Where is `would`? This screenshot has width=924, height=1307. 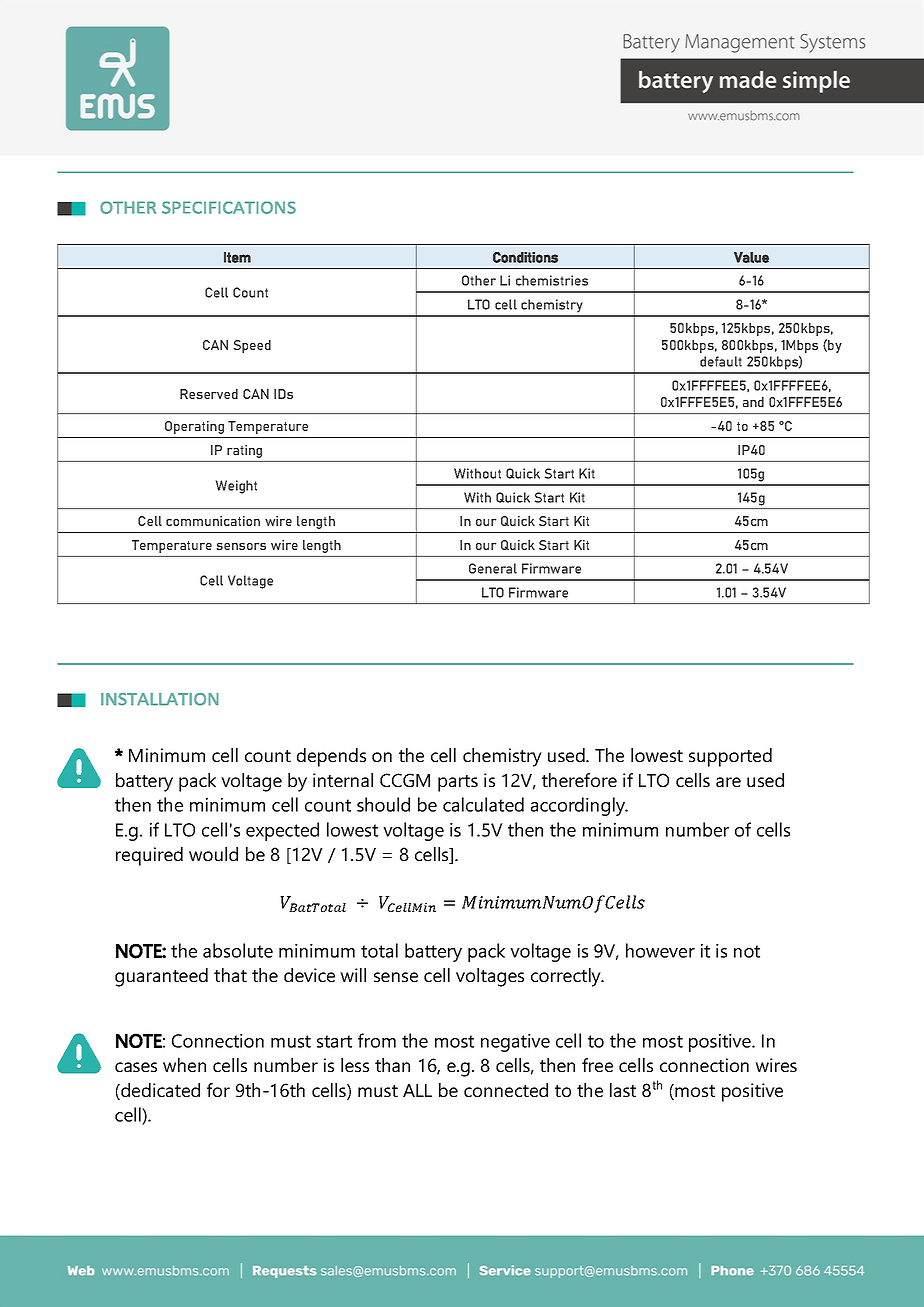
would is located at coordinates (213, 854).
